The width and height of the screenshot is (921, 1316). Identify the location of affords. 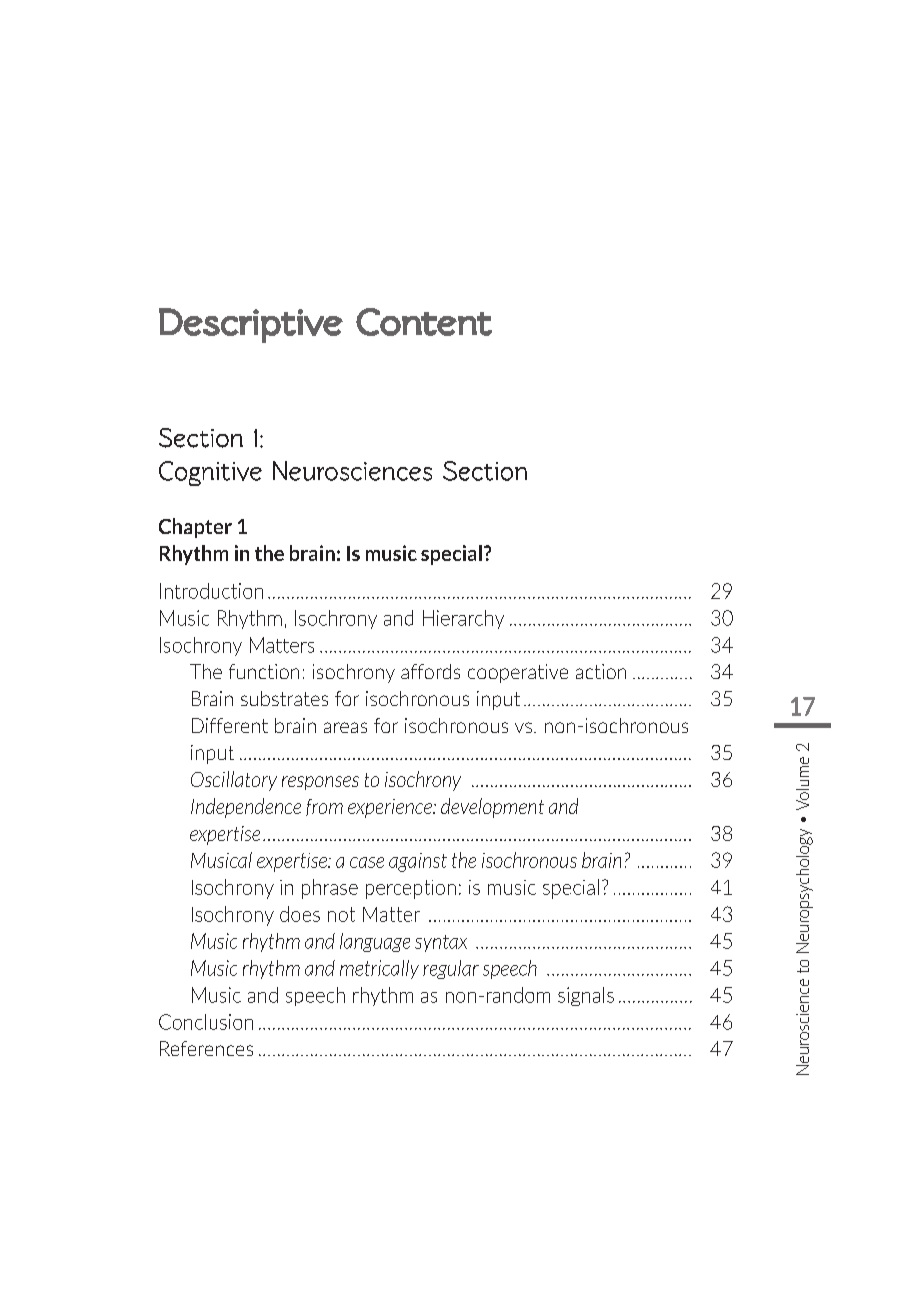
(430, 671).
